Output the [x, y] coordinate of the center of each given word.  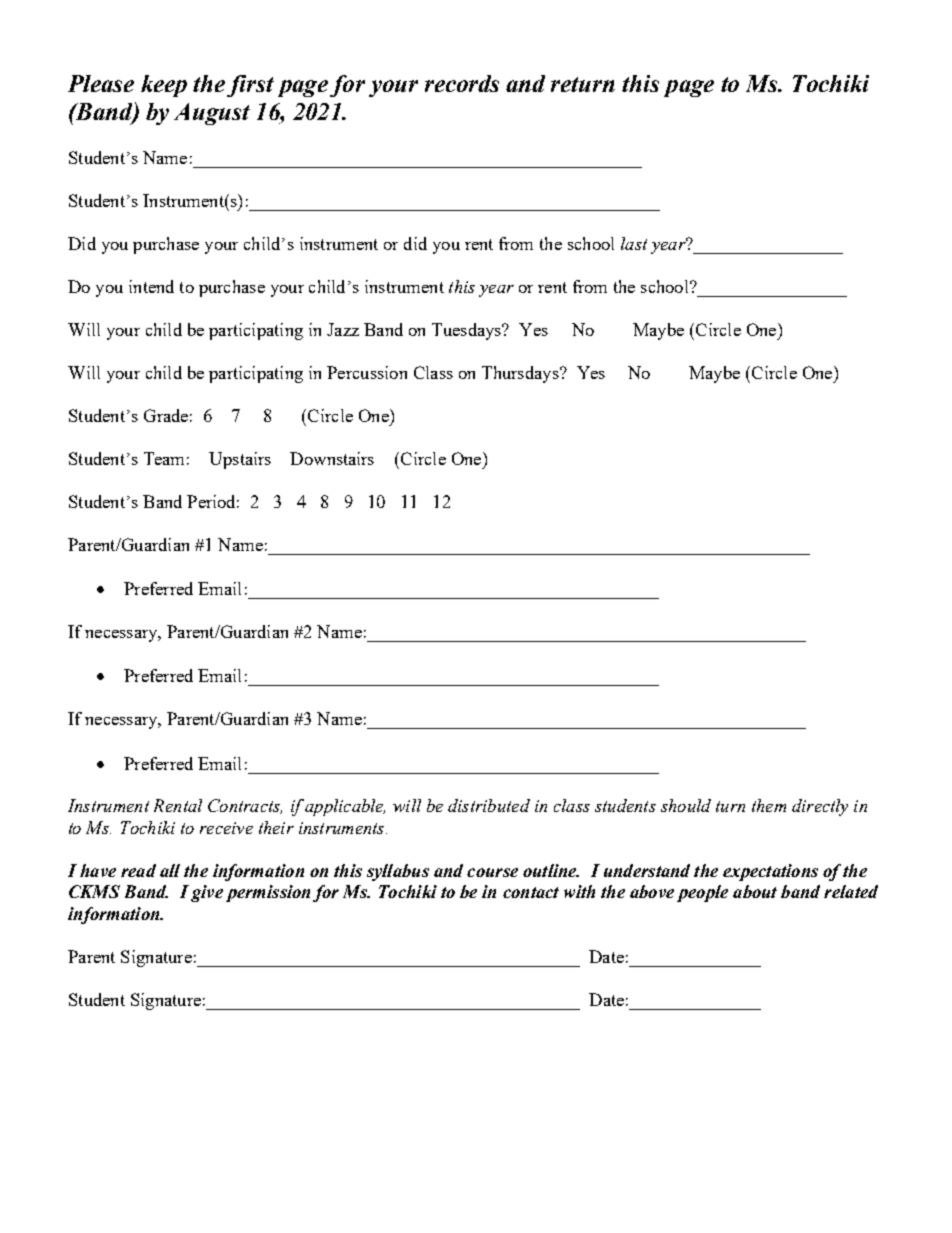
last [634, 243]
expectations [770, 872]
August [212, 114]
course [492, 872]
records [462, 83]
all [170, 870]
